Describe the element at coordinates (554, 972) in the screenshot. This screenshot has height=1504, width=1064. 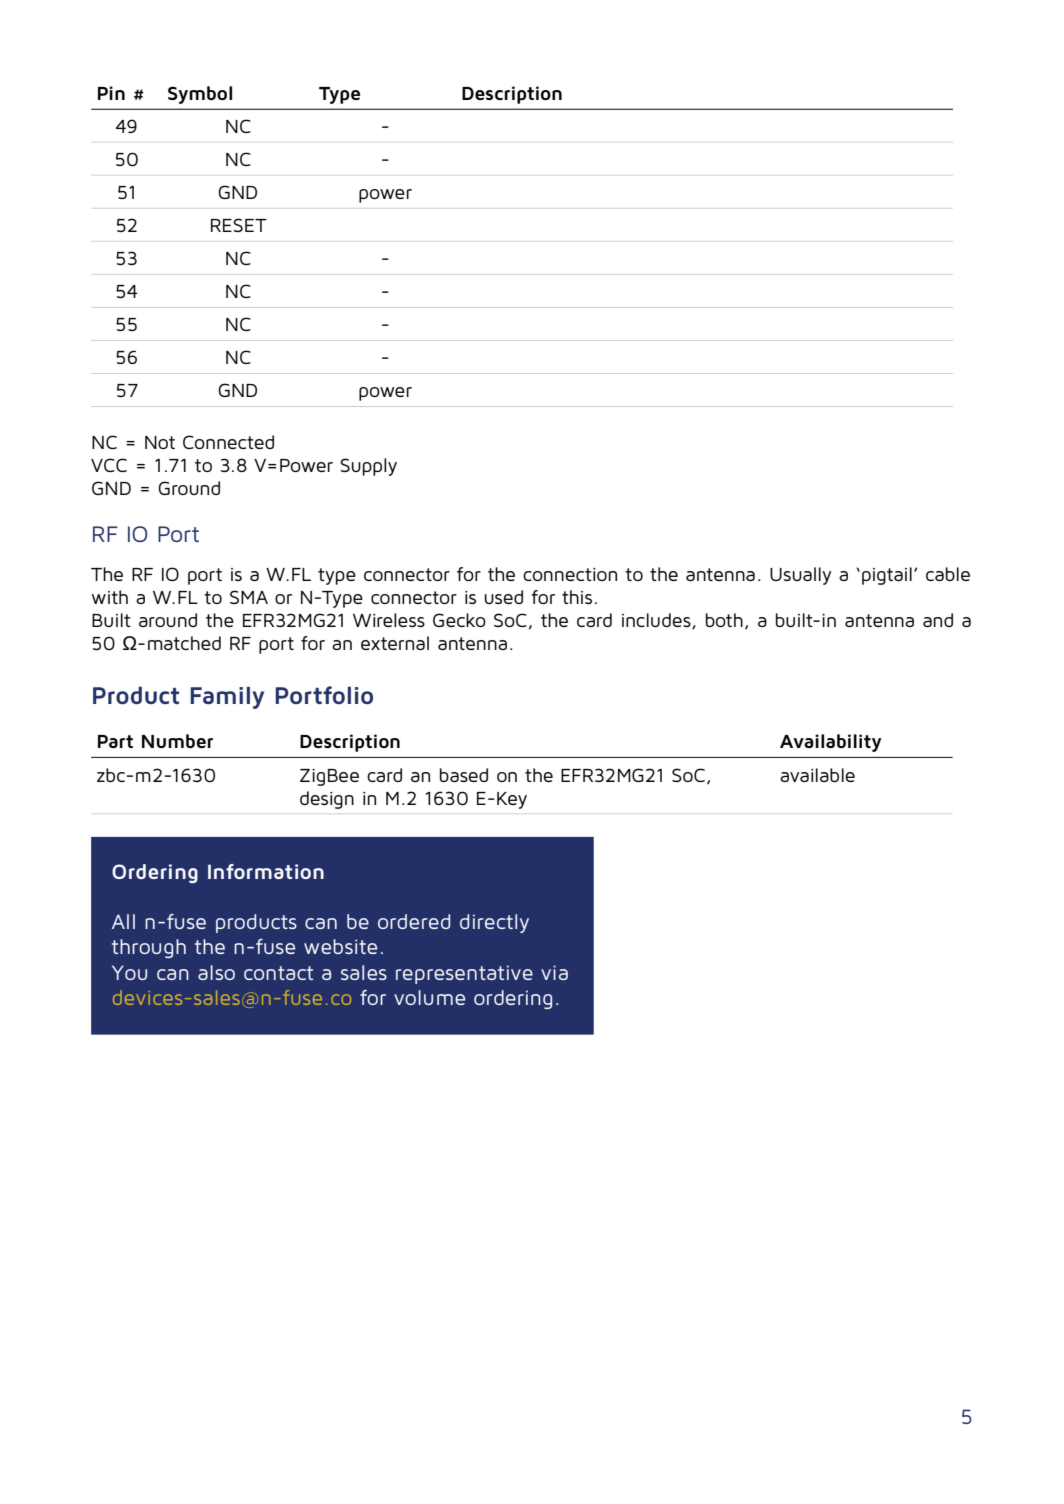
I see `via` at that location.
